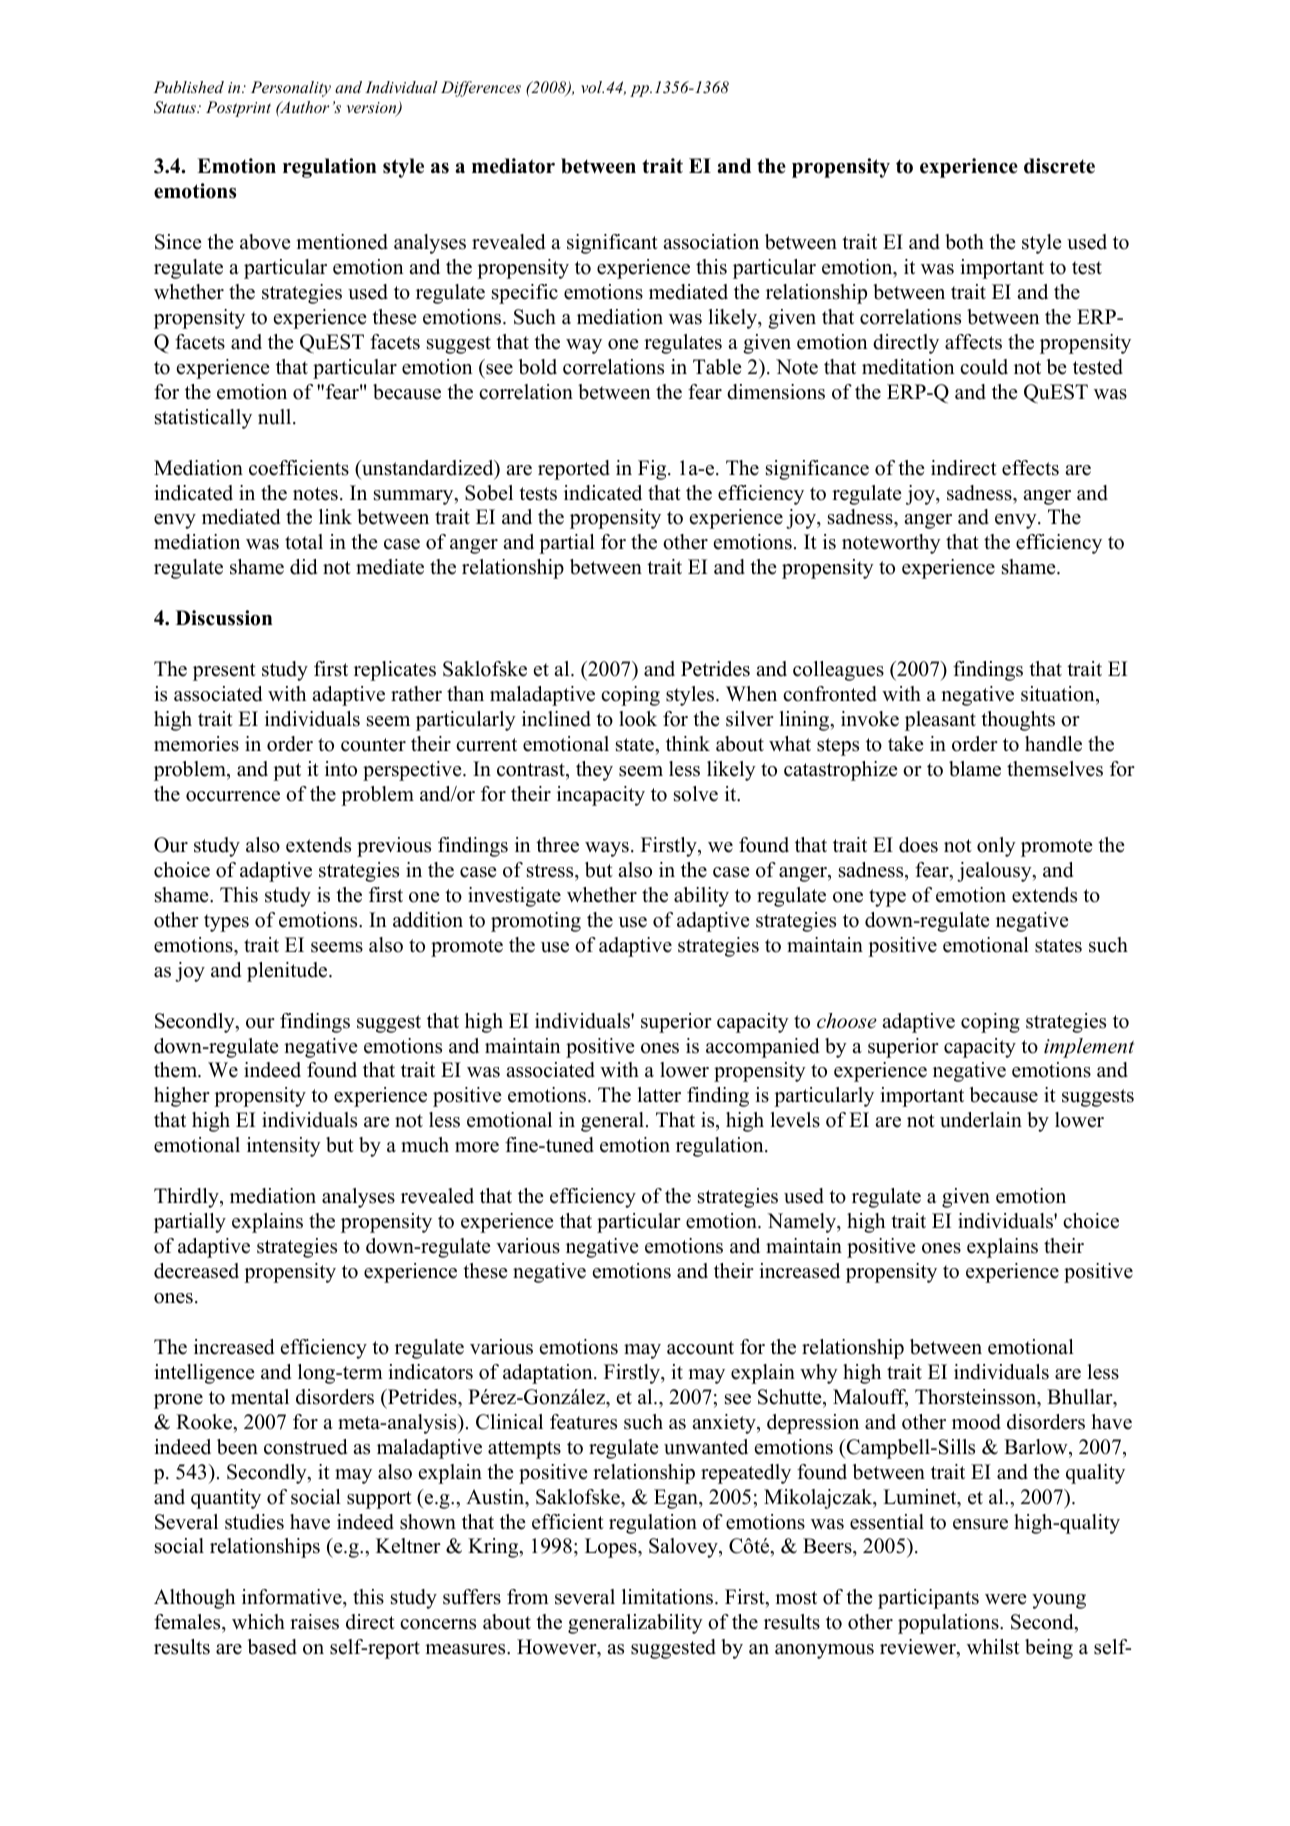  Describe the element at coordinates (1059, 166) in the image. I see `discrete` at that location.
